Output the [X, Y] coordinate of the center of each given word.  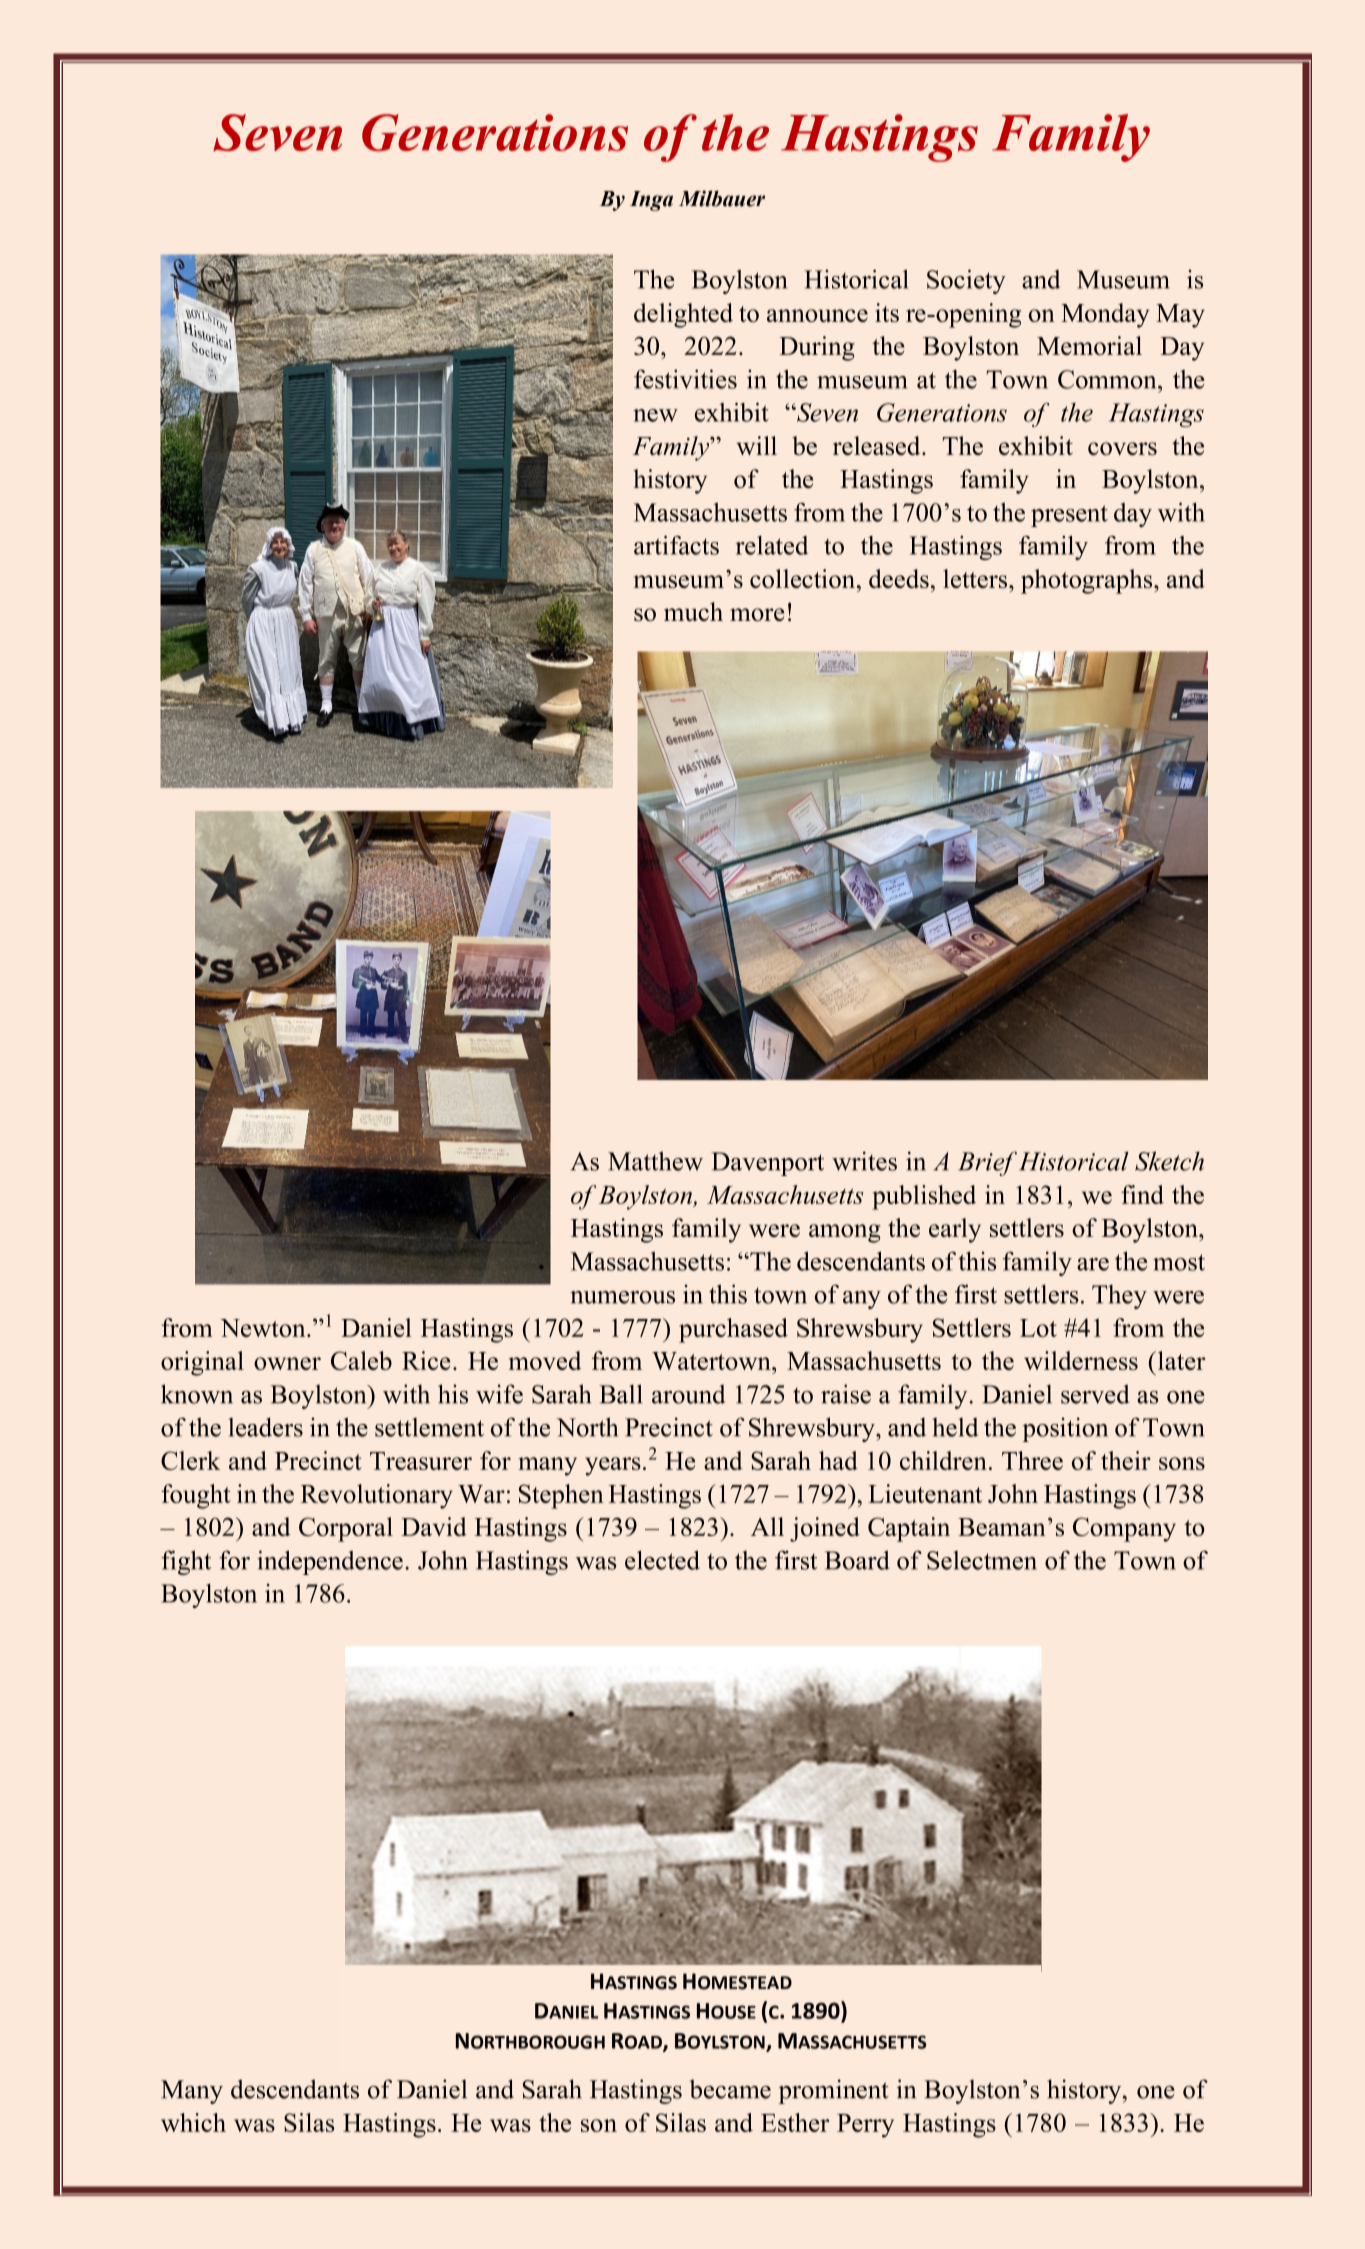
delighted [683, 315]
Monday [1105, 315]
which [193, 2122]
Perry [865, 2126]
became [730, 2089]
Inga [651, 201]
